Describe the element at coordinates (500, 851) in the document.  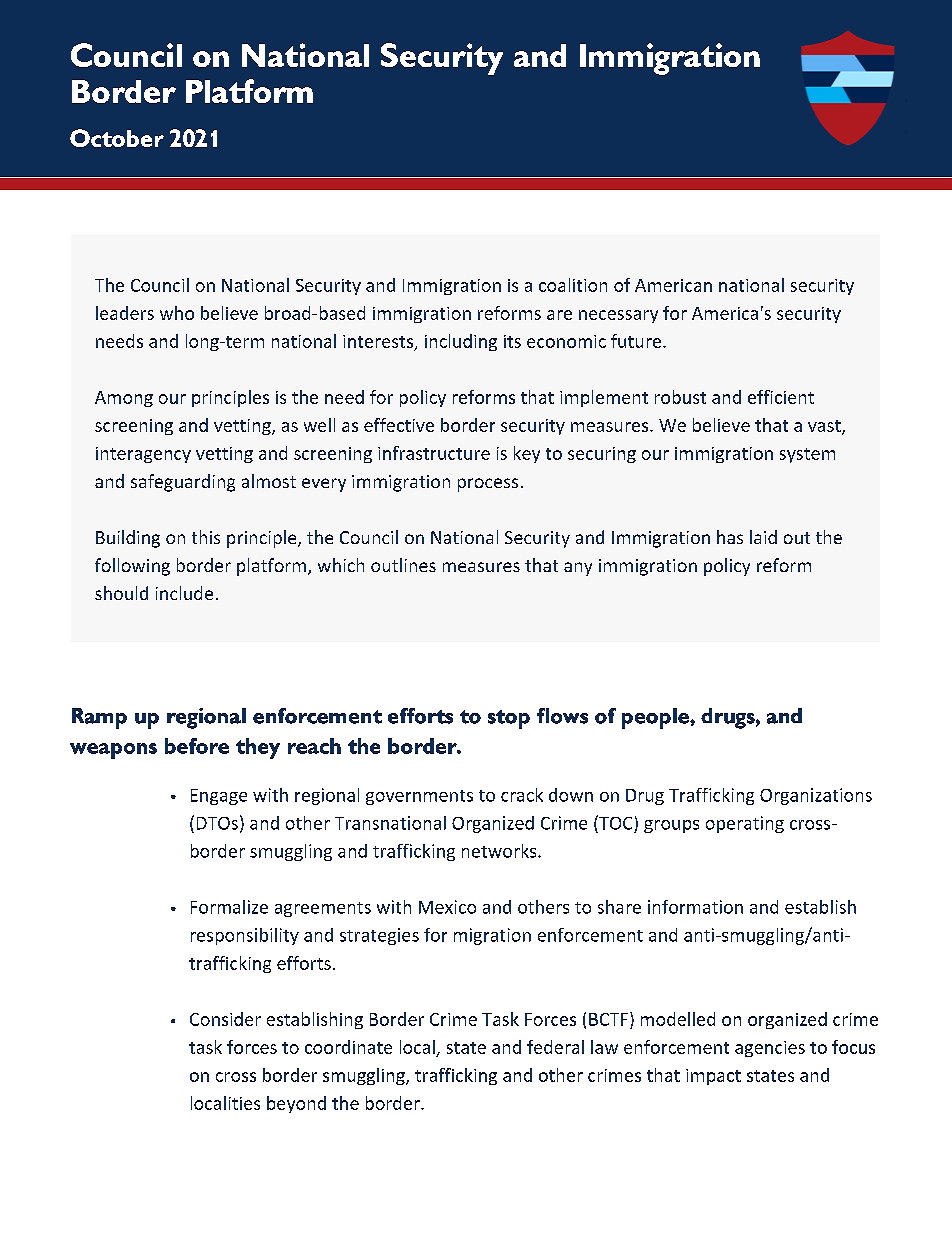
I see `networks` at that location.
